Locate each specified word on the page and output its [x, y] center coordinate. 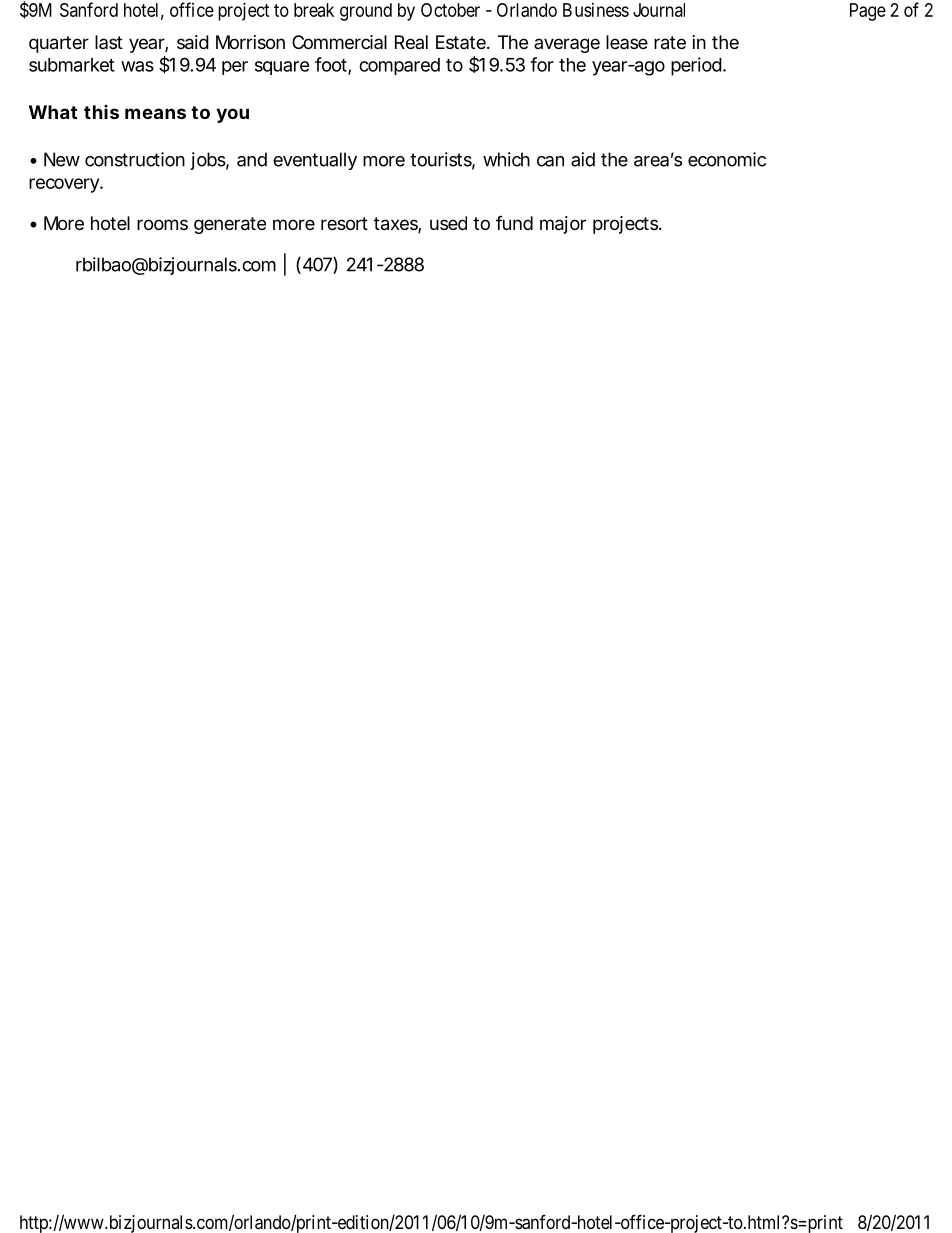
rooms [162, 224]
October [450, 10]
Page [868, 12]
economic [727, 159]
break [314, 10]
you [232, 115]
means [155, 113]
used [448, 223]
